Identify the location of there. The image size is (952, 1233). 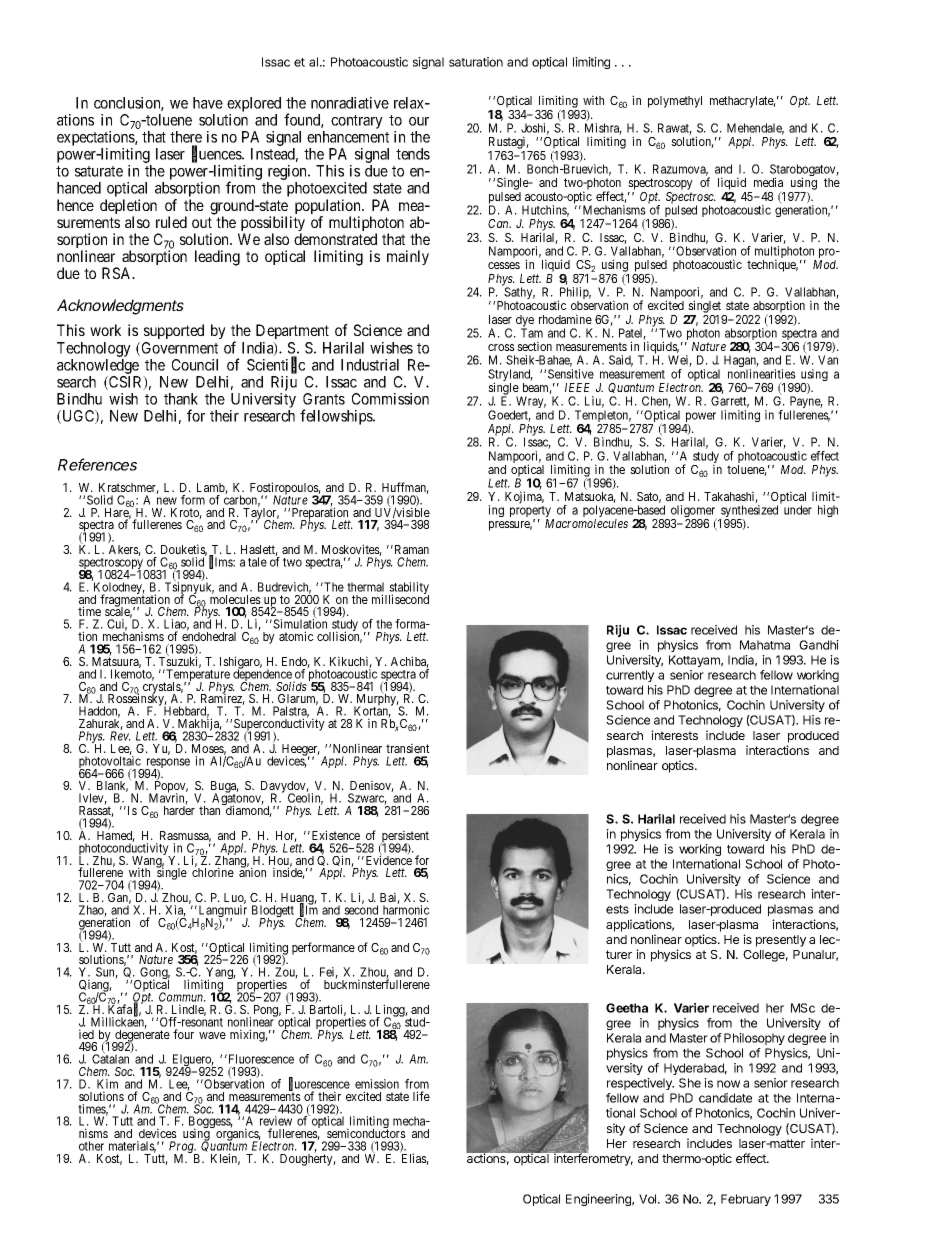
(186, 137).
